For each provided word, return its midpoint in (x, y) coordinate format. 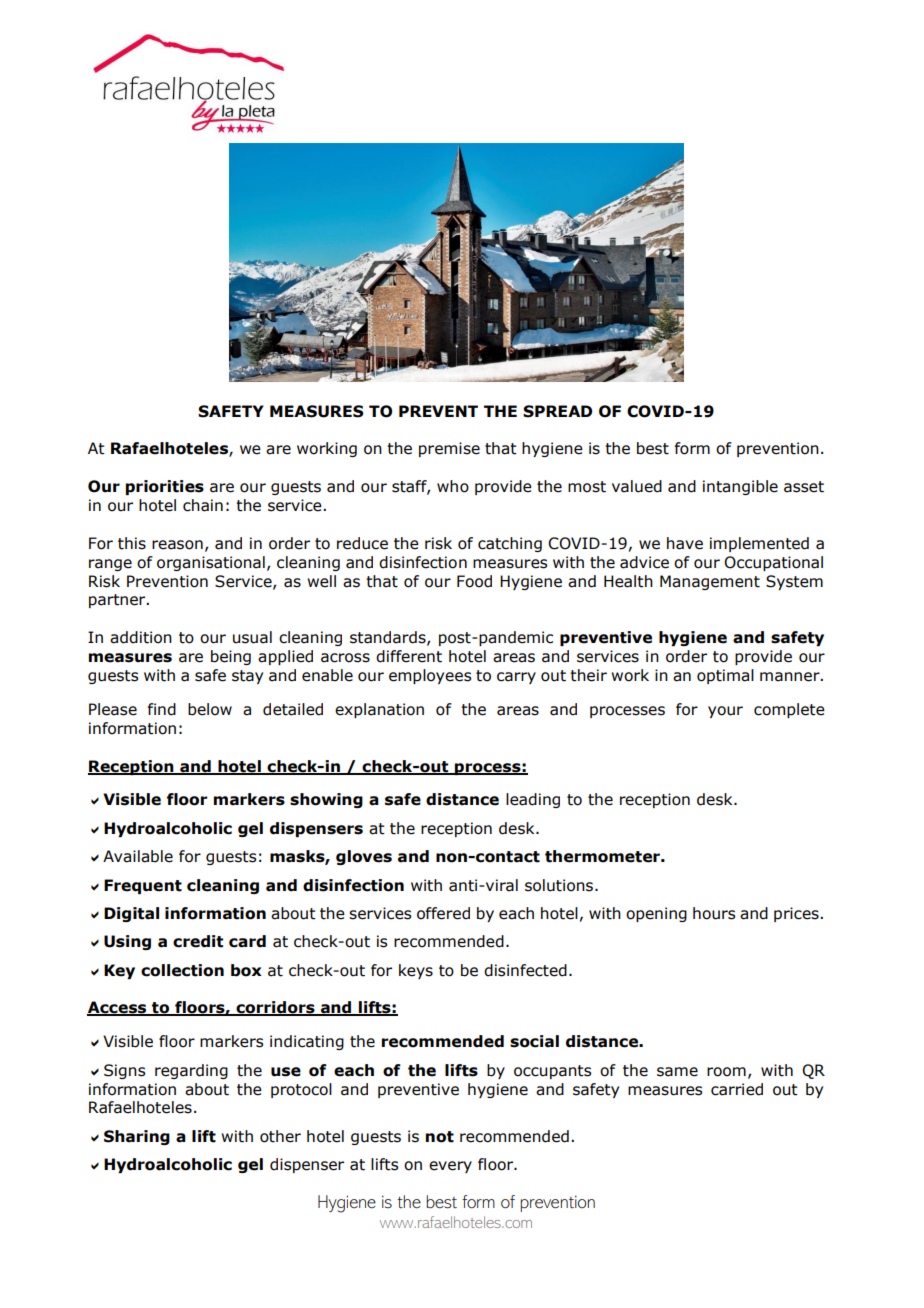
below (210, 709)
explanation (379, 710)
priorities (165, 487)
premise (449, 449)
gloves (364, 857)
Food (474, 581)
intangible (740, 487)
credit (198, 941)
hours (714, 913)
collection (182, 970)
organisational (211, 563)
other (280, 1136)
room (726, 1072)
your (725, 712)
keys (416, 971)
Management (710, 582)
